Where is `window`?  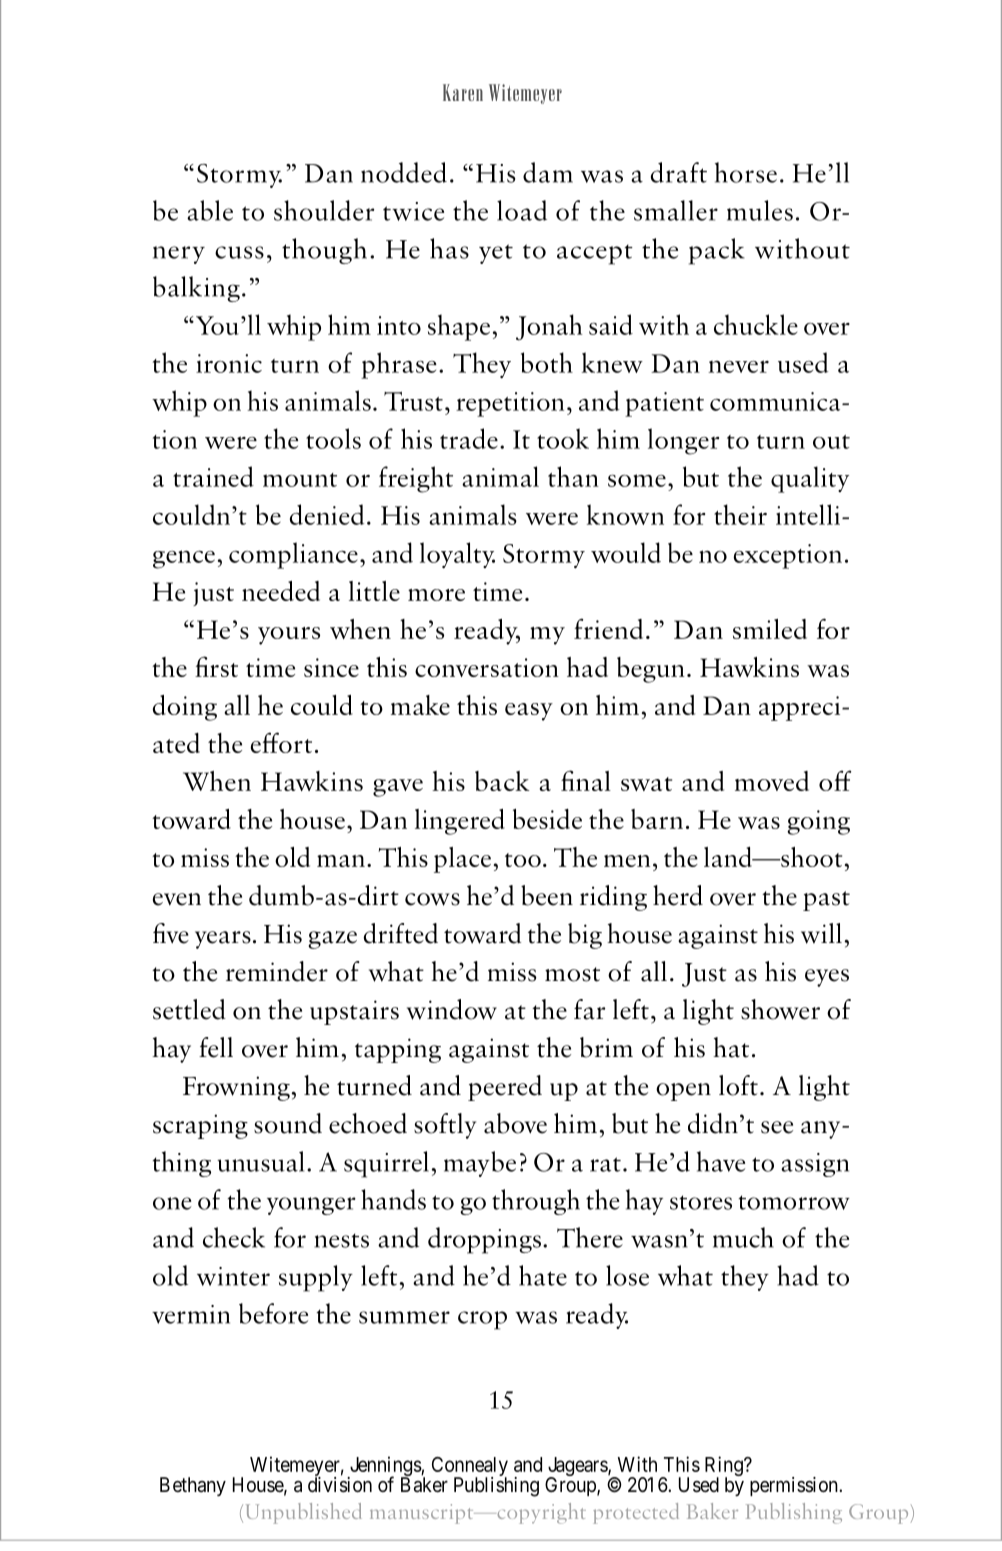
window is located at coordinates (452, 1009).
